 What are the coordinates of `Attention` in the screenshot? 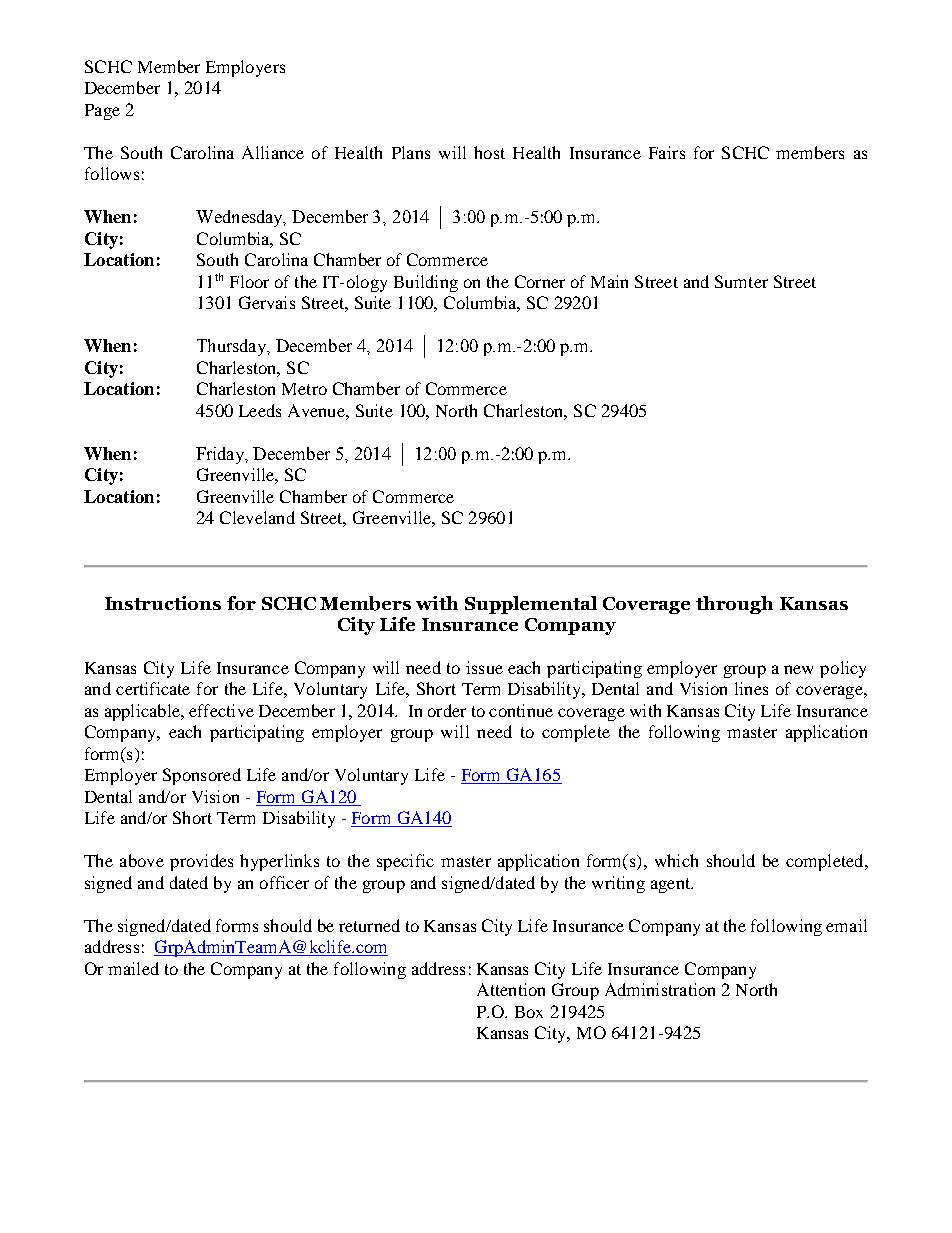 It's located at (511, 989).
